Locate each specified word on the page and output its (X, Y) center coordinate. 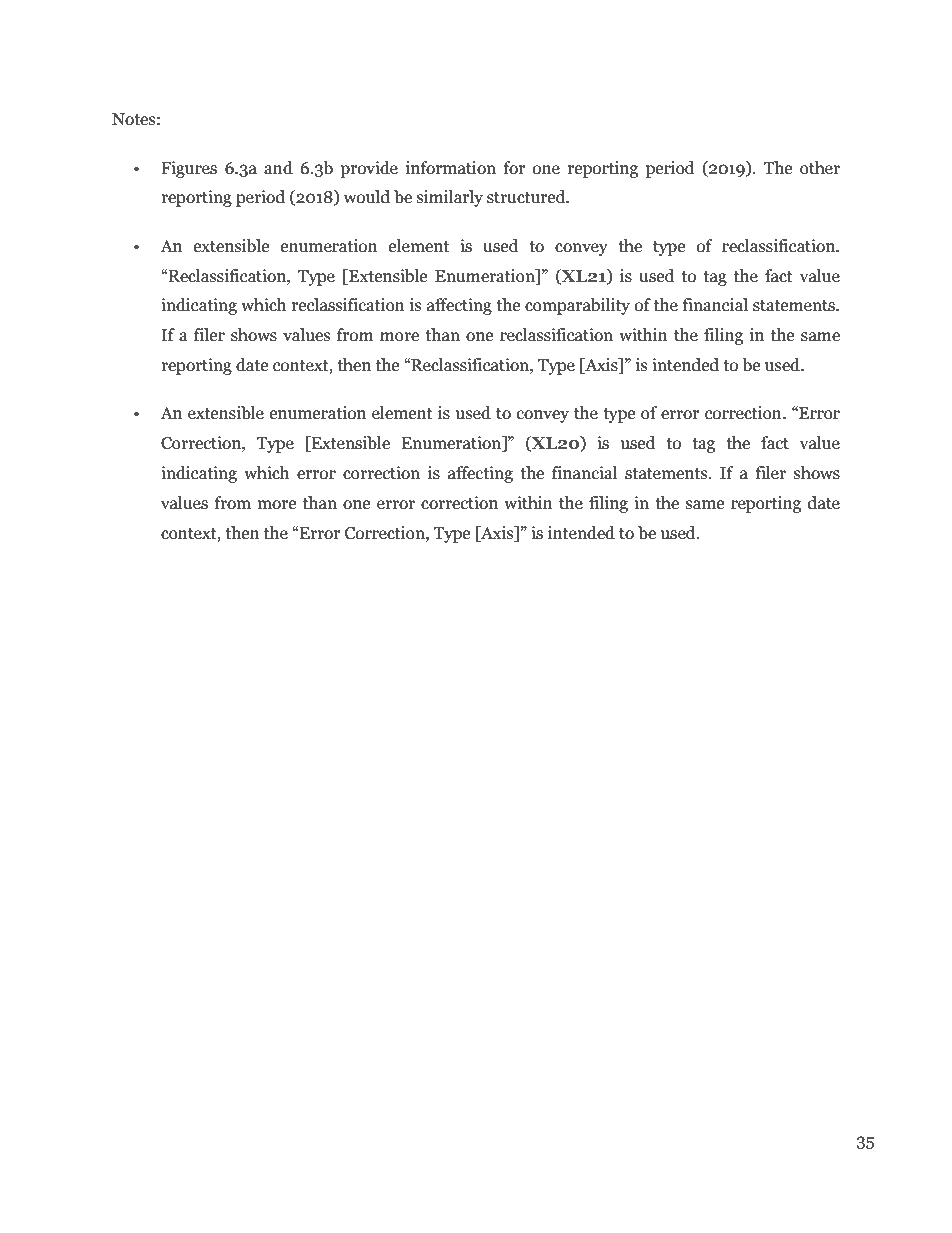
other (820, 168)
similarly (450, 198)
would (367, 197)
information (451, 168)
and (278, 168)
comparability (577, 306)
